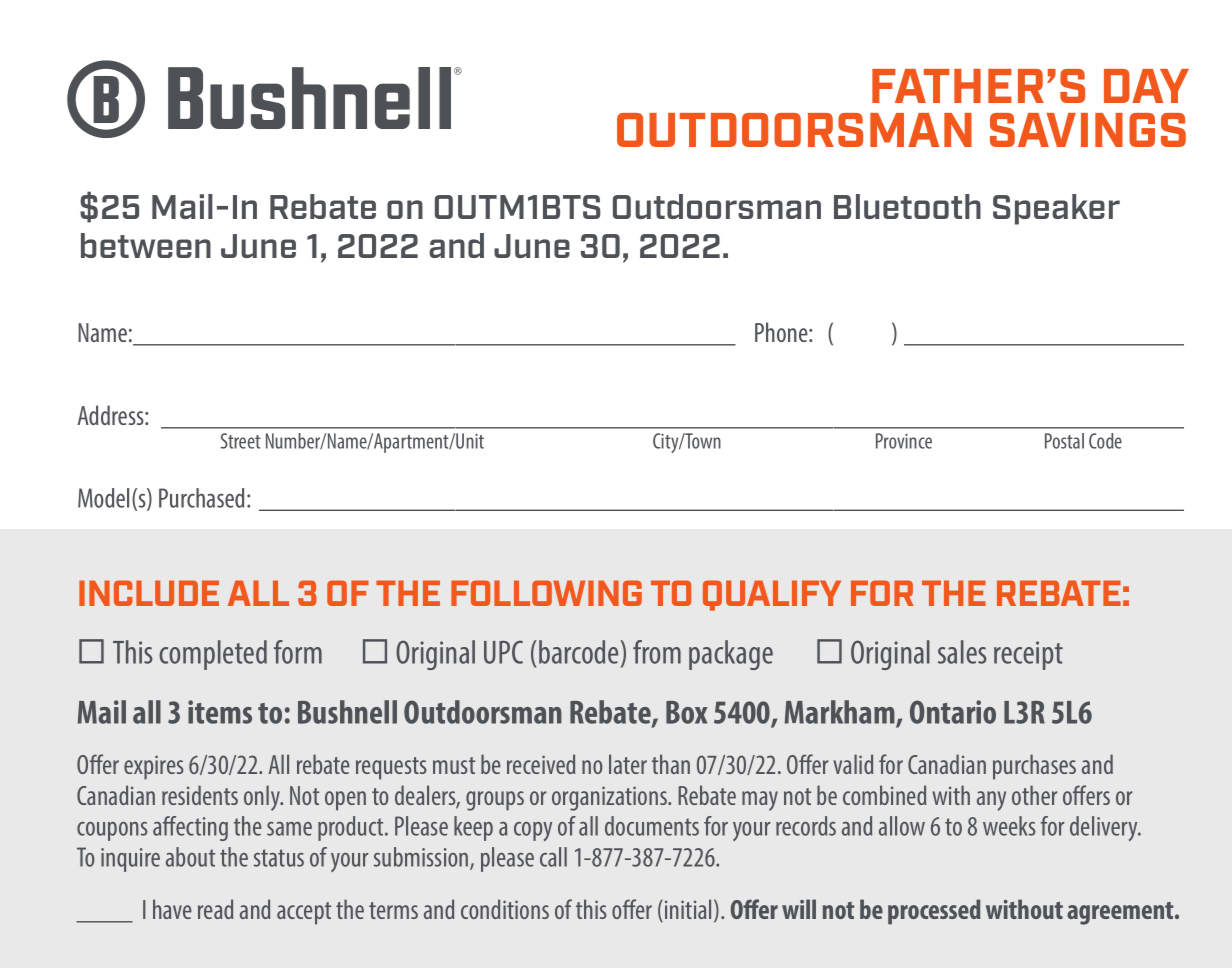  What do you see at coordinates (1064, 441) in the screenshot?
I see `Postal` at bounding box center [1064, 441].
